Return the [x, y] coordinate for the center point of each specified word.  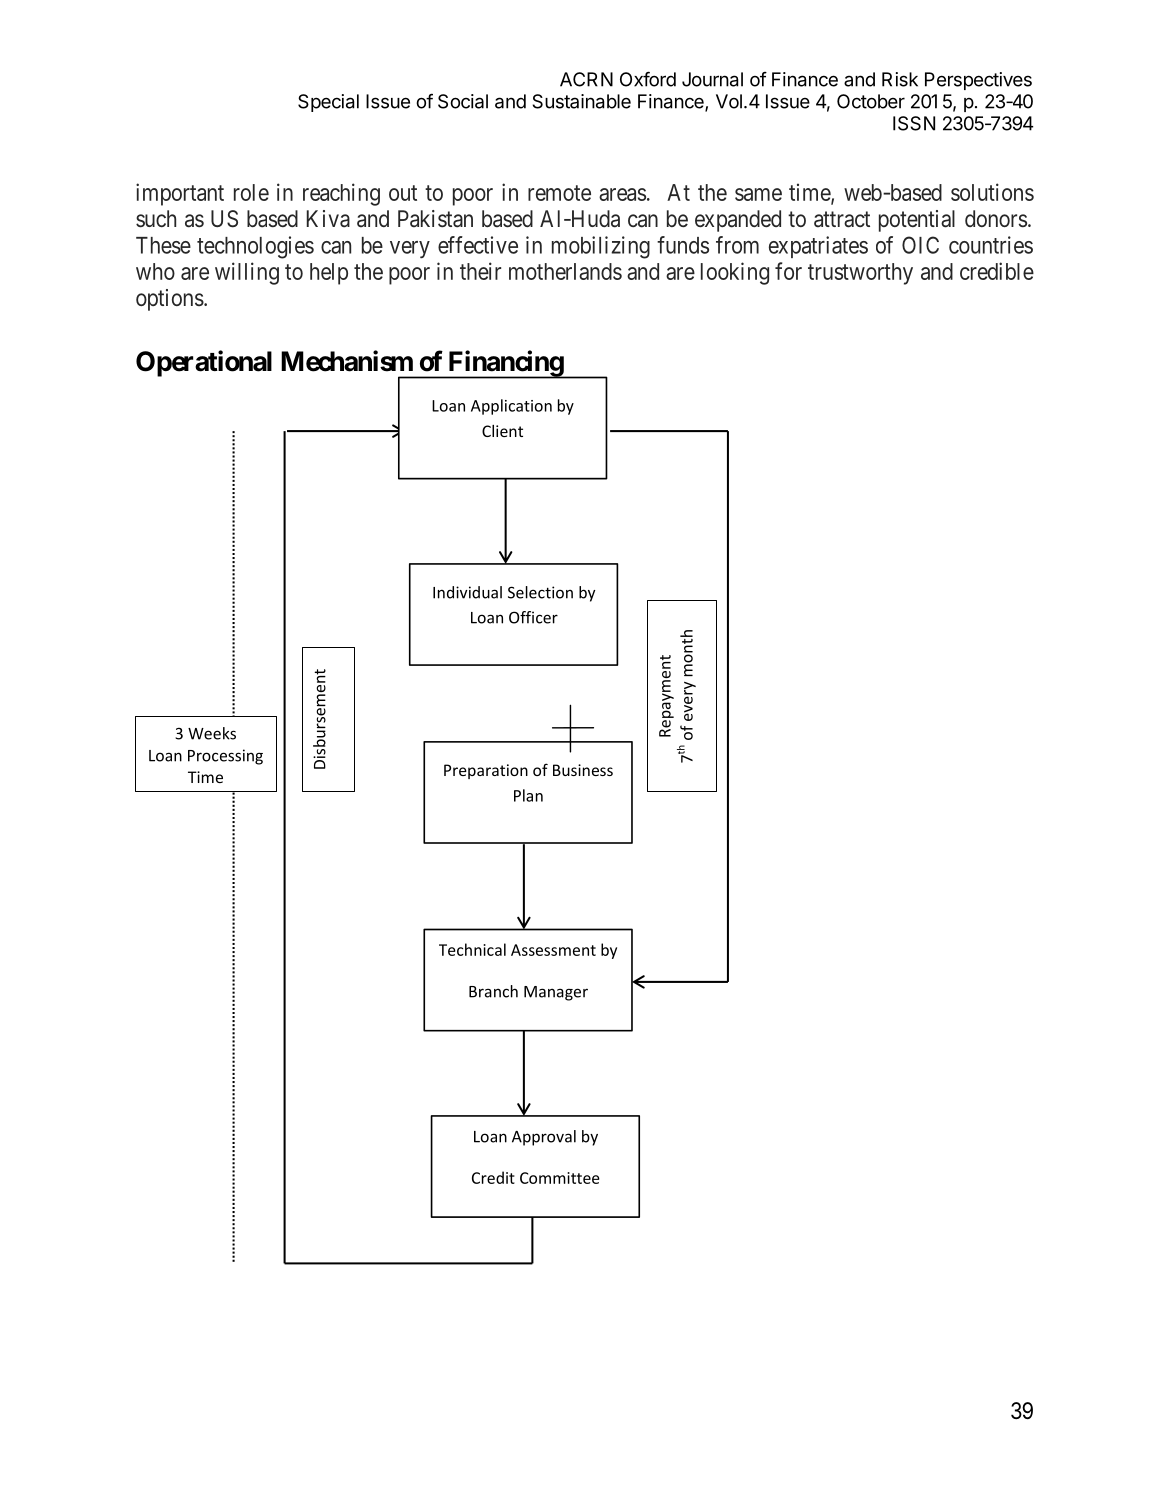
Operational [204, 363]
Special [328, 103]
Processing [225, 757]
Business [583, 770]
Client [502, 431]
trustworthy [860, 274]
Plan [528, 795]
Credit [493, 1177]
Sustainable [582, 101]
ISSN [914, 123]
